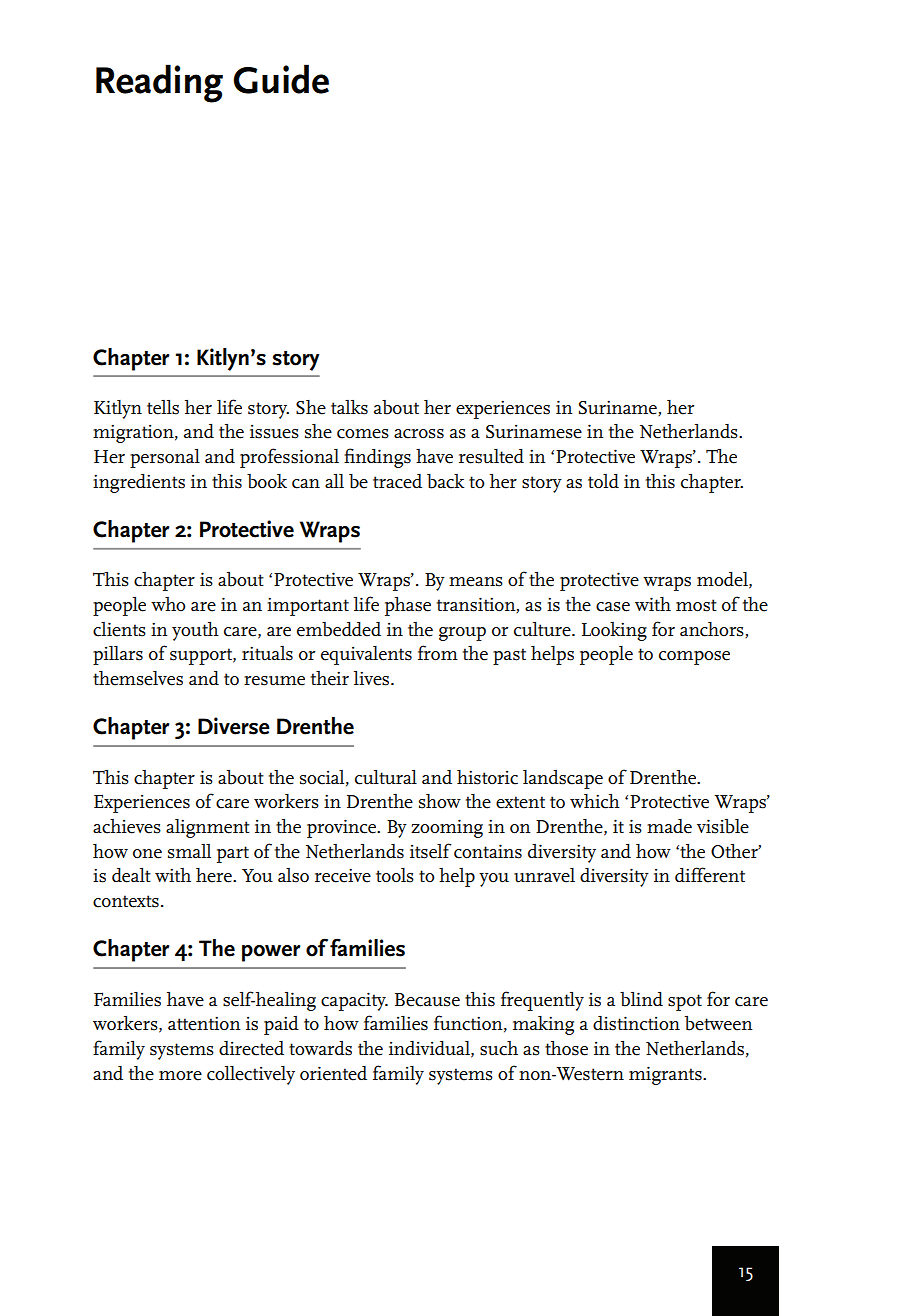  Describe the element at coordinates (159, 83) in the image. I see `Reading` at that location.
